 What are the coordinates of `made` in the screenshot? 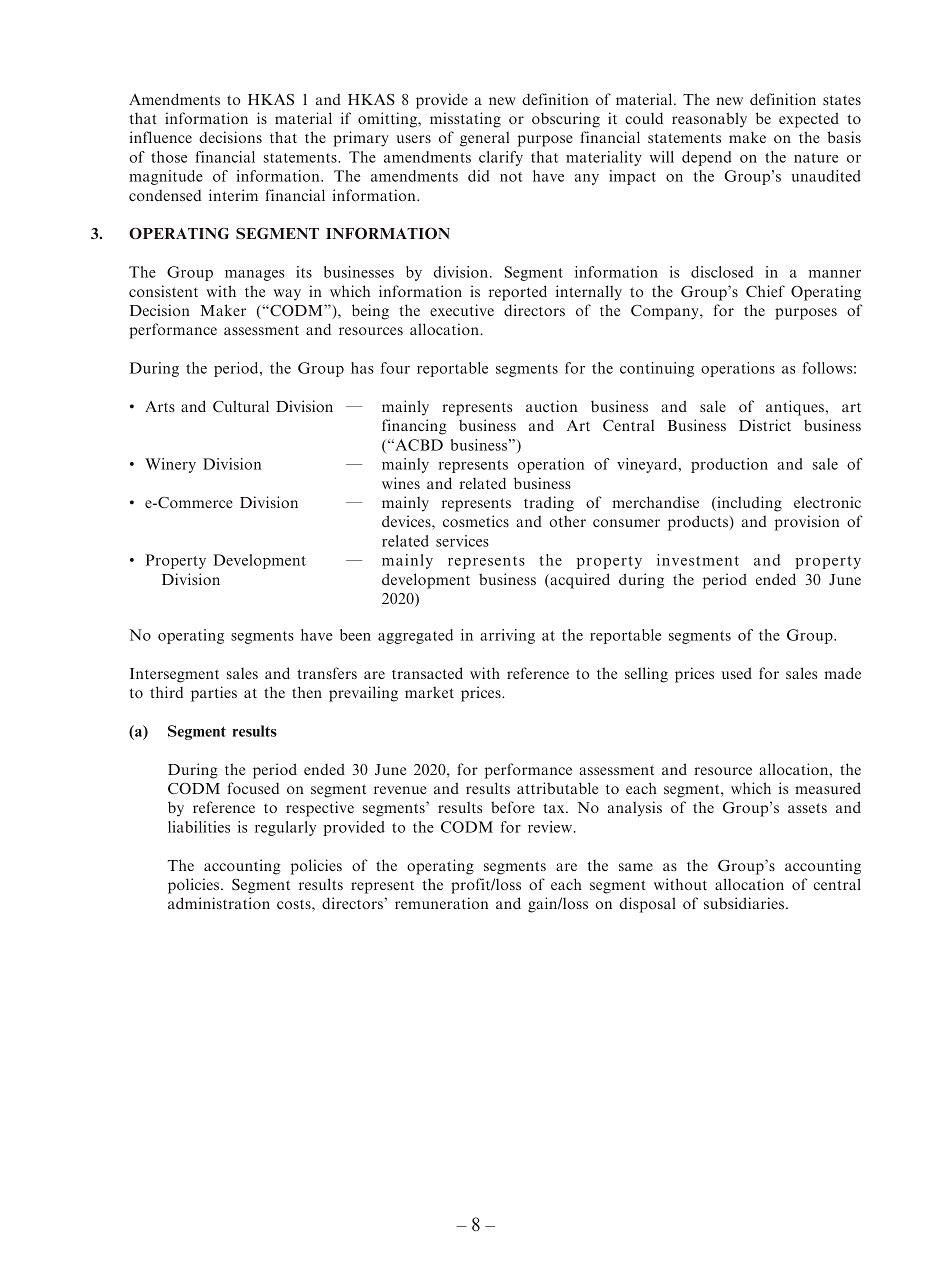 It's located at (842, 673).
